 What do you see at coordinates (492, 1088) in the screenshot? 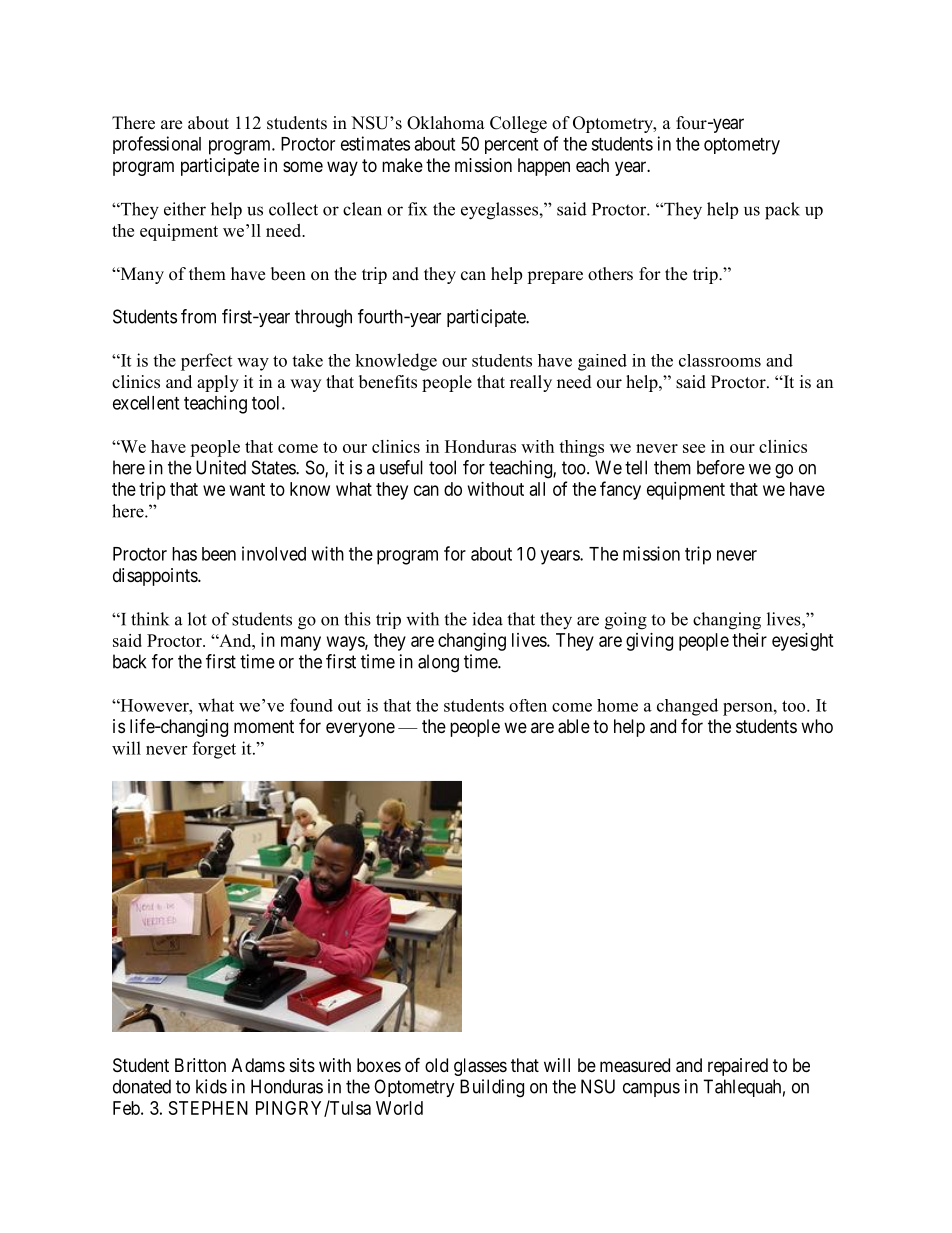
I see `Building` at bounding box center [492, 1088].
